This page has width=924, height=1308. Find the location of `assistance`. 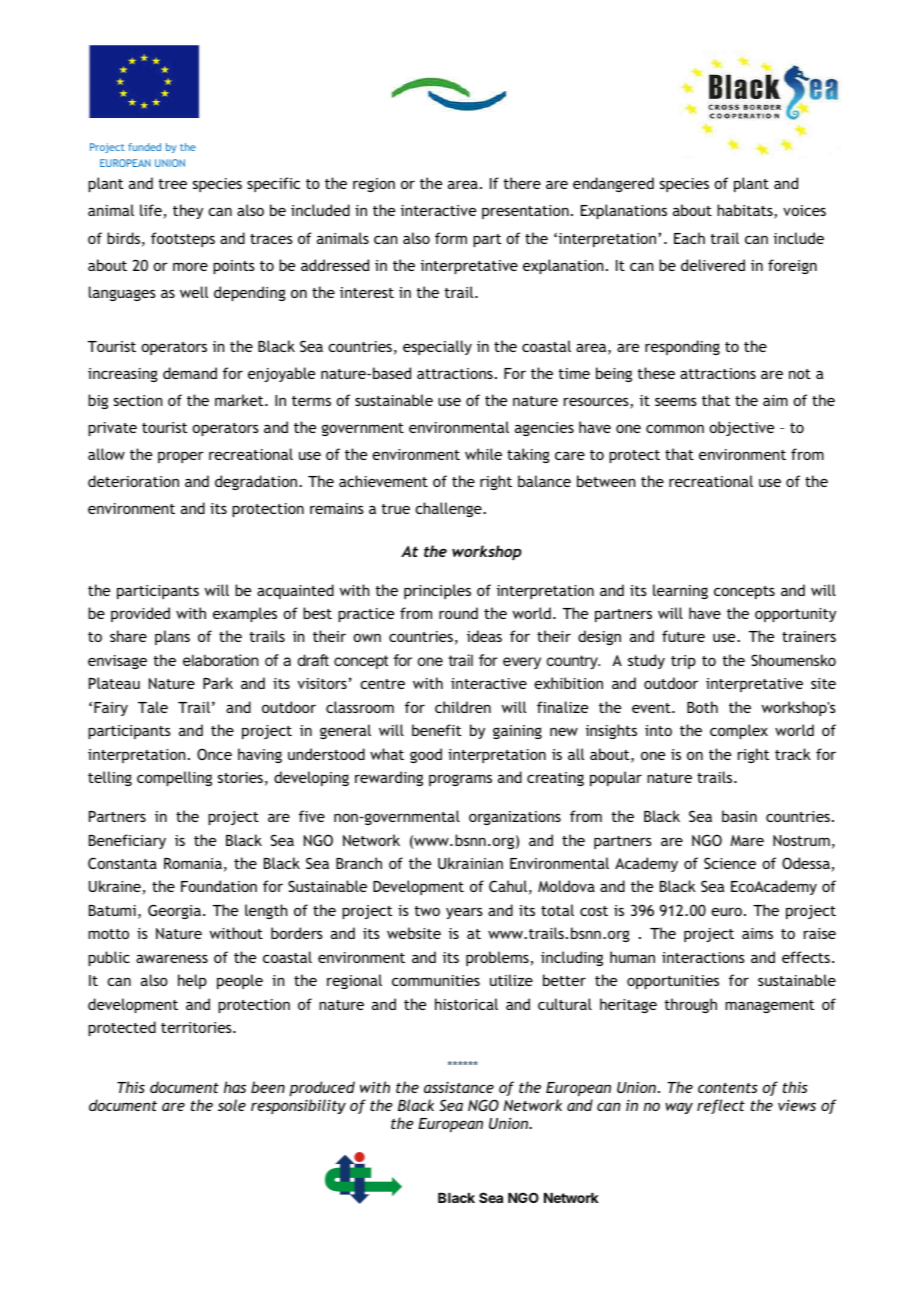

assistance is located at coordinates (459, 1087).
